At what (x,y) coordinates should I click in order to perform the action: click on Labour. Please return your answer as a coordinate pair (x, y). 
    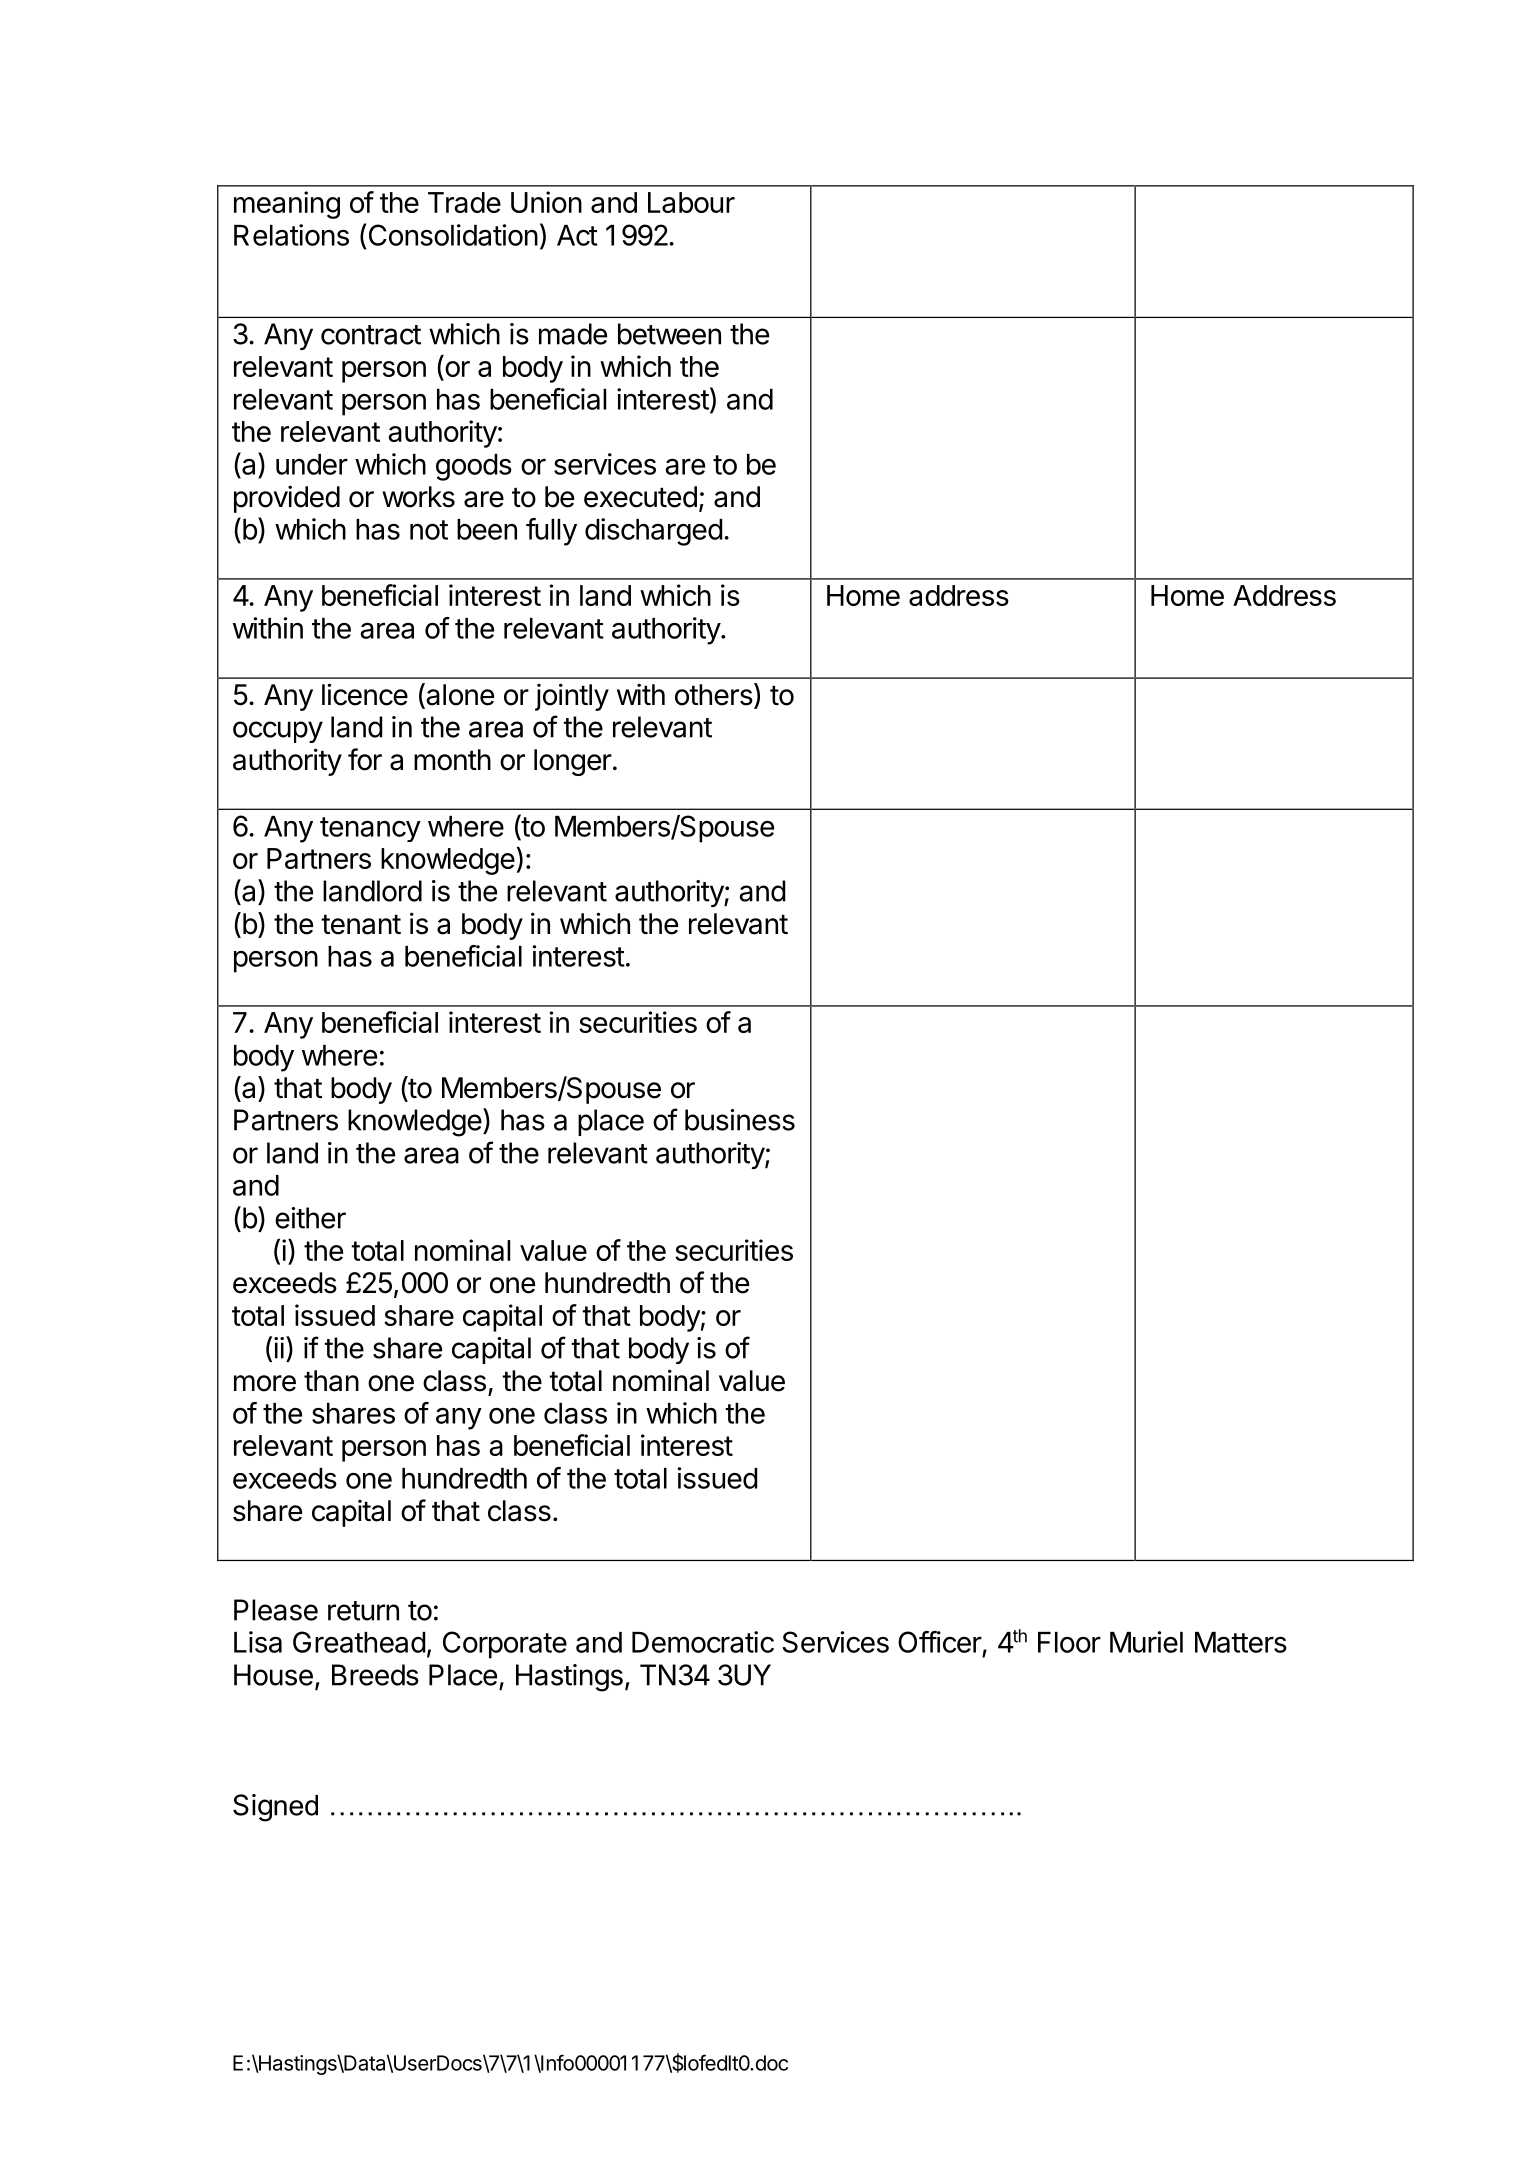
    Looking at the image, I should click on (691, 202).
